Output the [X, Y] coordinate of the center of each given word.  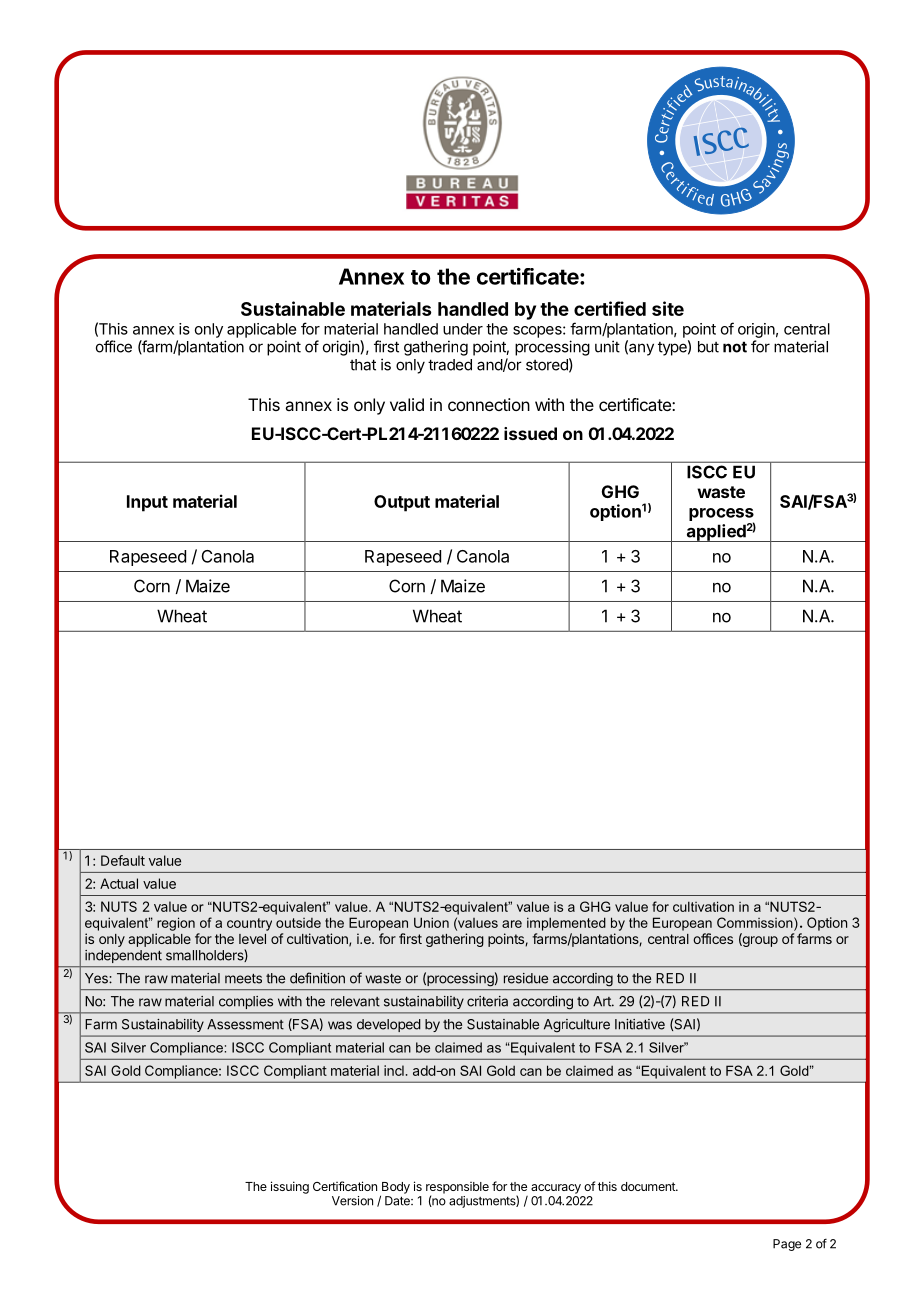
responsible [457, 1189]
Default [123, 860]
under [463, 329]
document [649, 1186]
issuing [290, 1187]
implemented [566, 924]
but [708, 347]
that [363, 365]
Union [431, 922]
